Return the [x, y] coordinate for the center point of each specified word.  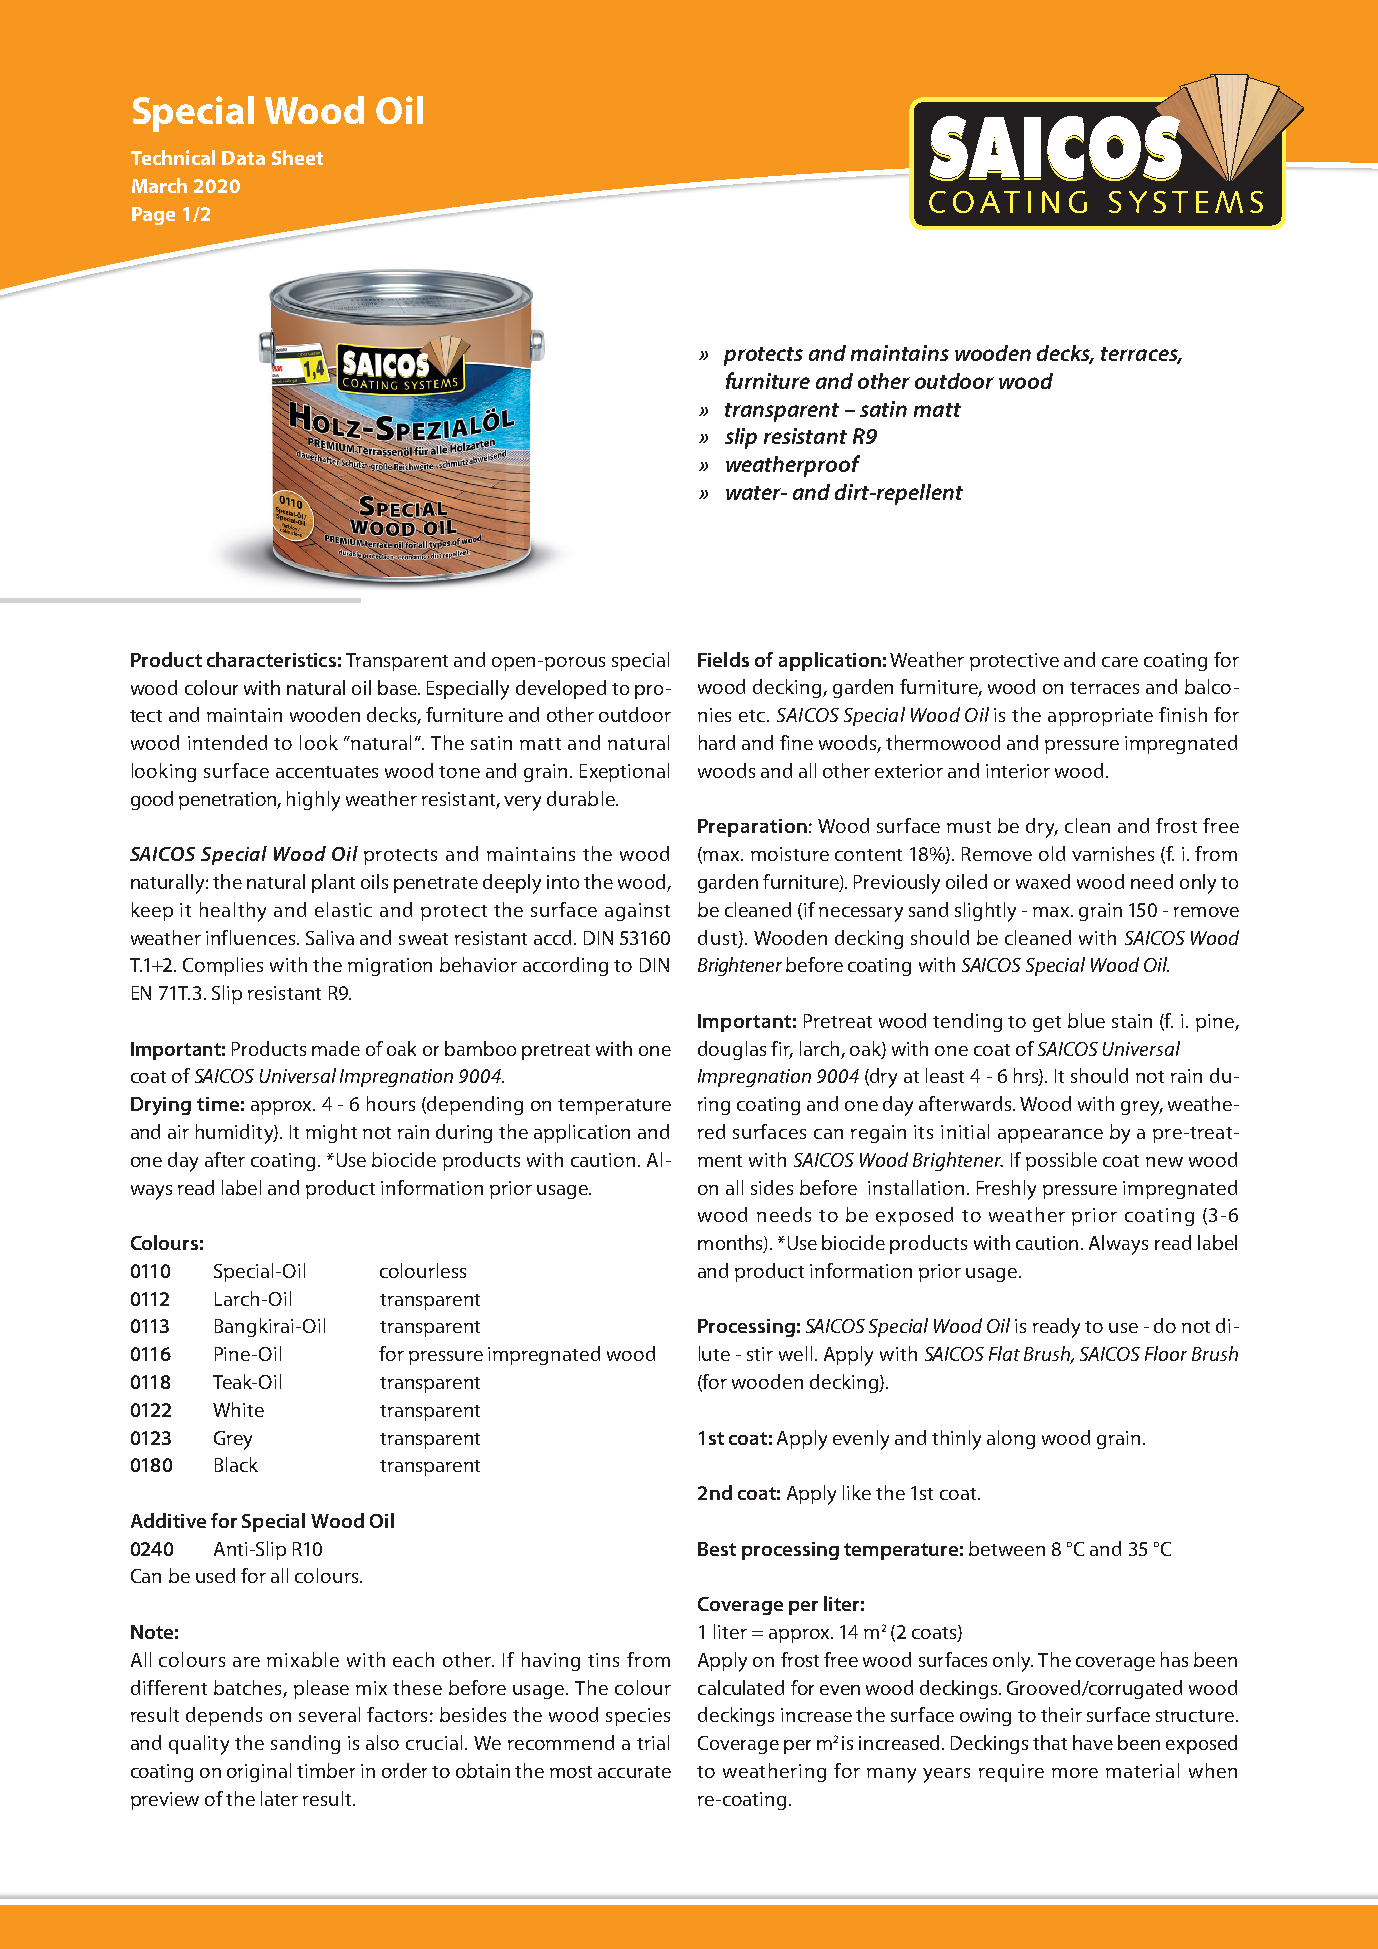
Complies [223, 966]
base [398, 687]
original [259, 1772]
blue [1086, 1020]
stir [760, 1354]
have [1093, 1742]
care [1120, 662]
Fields [723, 659]
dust [719, 938]
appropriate [1100, 717]
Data [243, 158]
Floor [1166, 1353]
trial [653, 1742]
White [238, 1409]
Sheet [297, 157]
